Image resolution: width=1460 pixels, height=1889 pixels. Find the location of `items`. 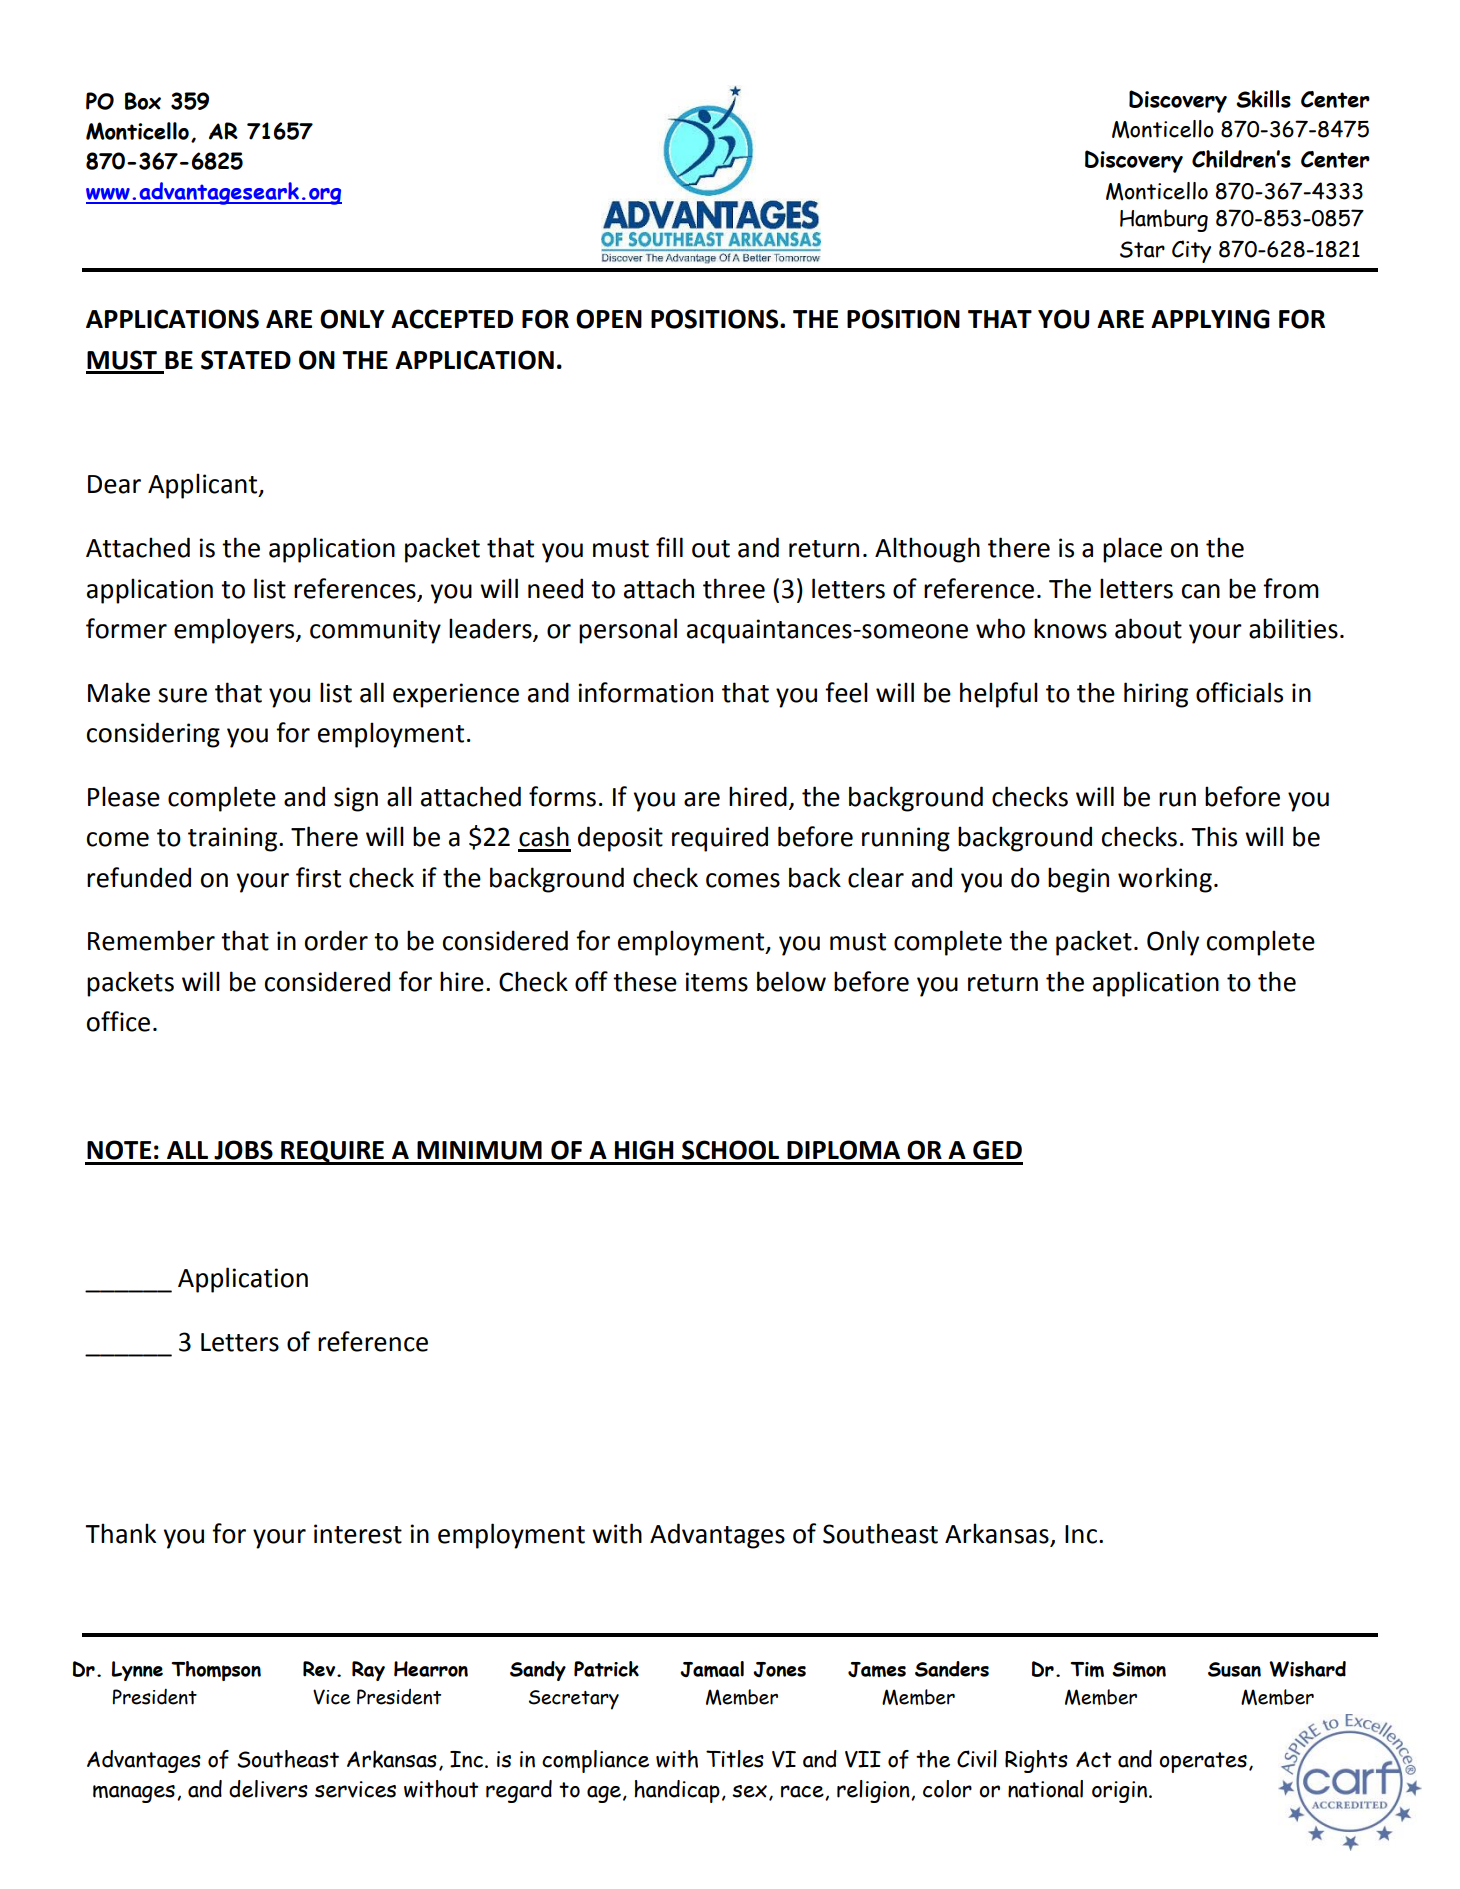

items is located at coordinates (717, 982).
